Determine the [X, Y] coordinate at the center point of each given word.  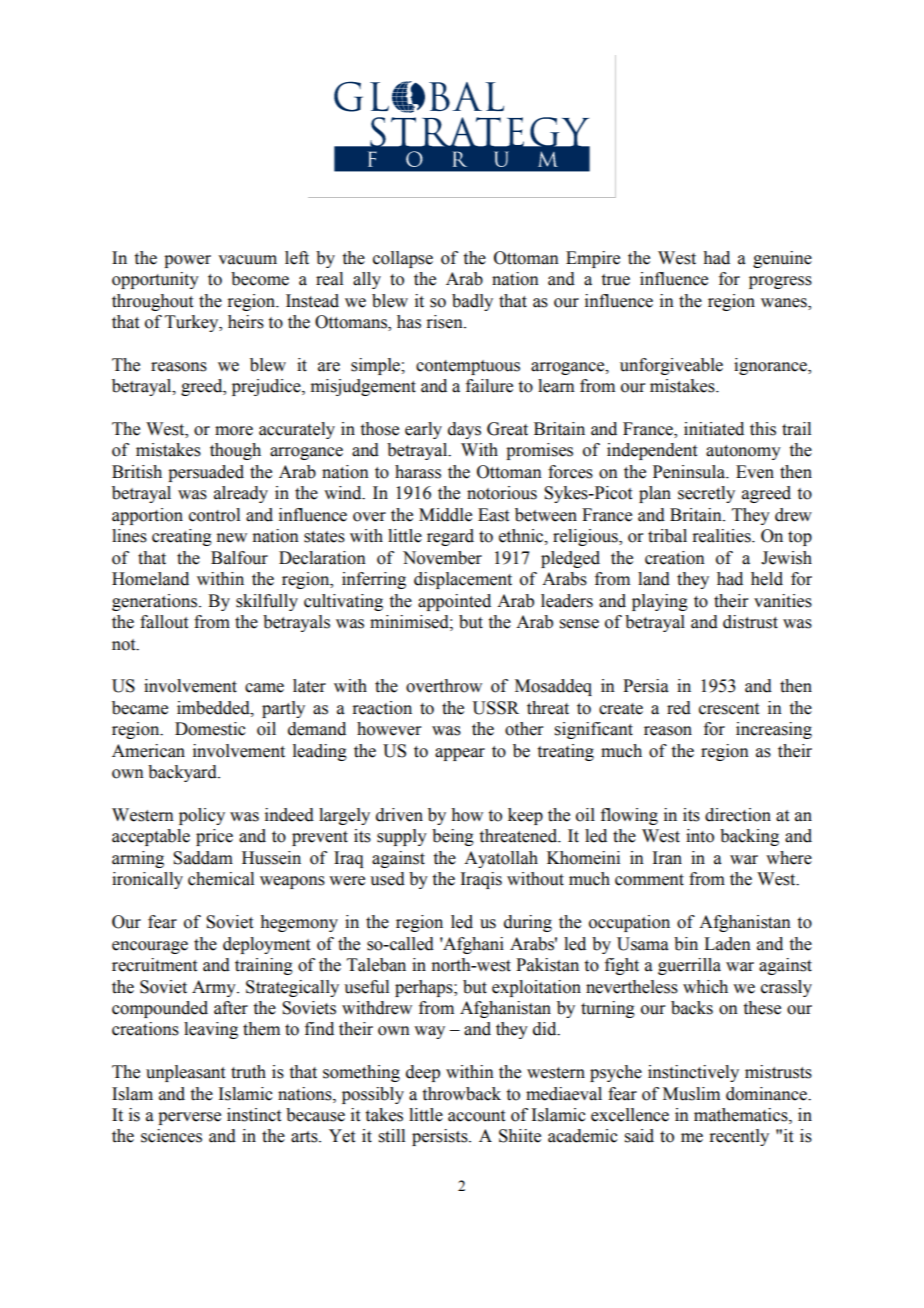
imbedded [214, 708]
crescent [729, 709]
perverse [189, 1118]
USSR [495, 708]
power [187, 261]
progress [780, 282]
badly [472, 302]
